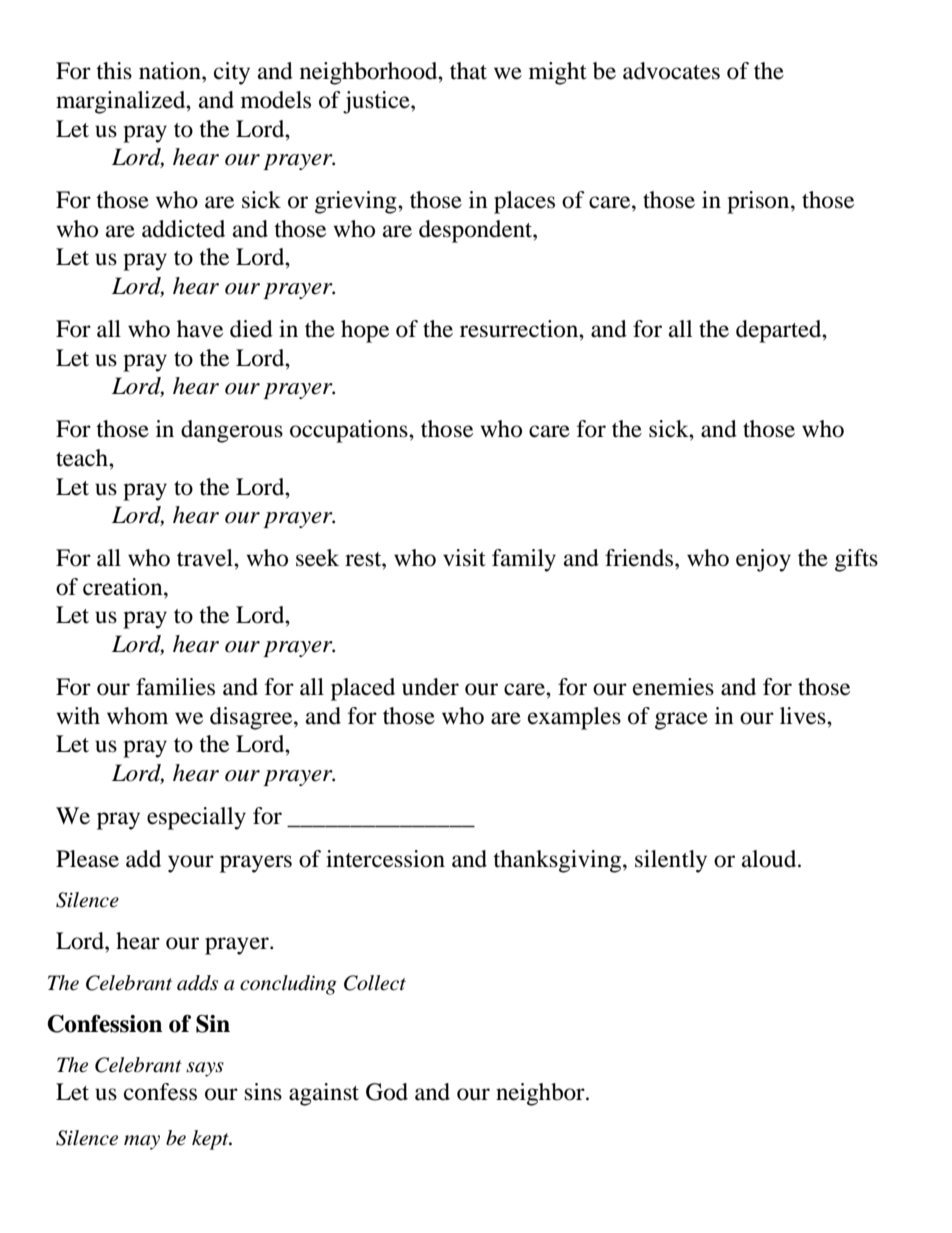 The width and height of the screenshot is (952, 1233). I want to click on hope, so click(365, 331).
